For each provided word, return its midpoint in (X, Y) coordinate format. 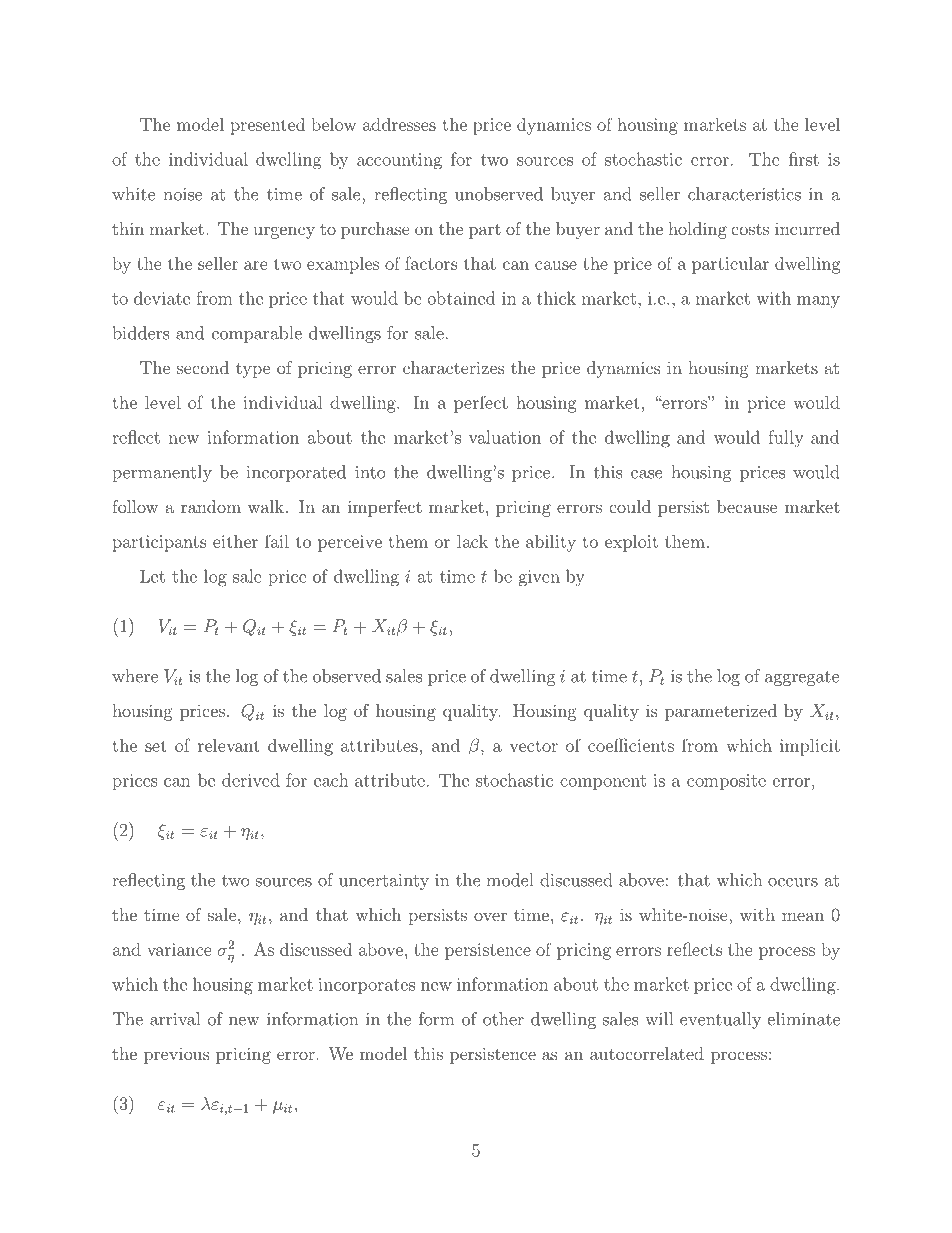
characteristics (744, 194)
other (503, 1019)
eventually (720, 1020)
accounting (399, 161)
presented (268, 126)
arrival (175, 1019)
